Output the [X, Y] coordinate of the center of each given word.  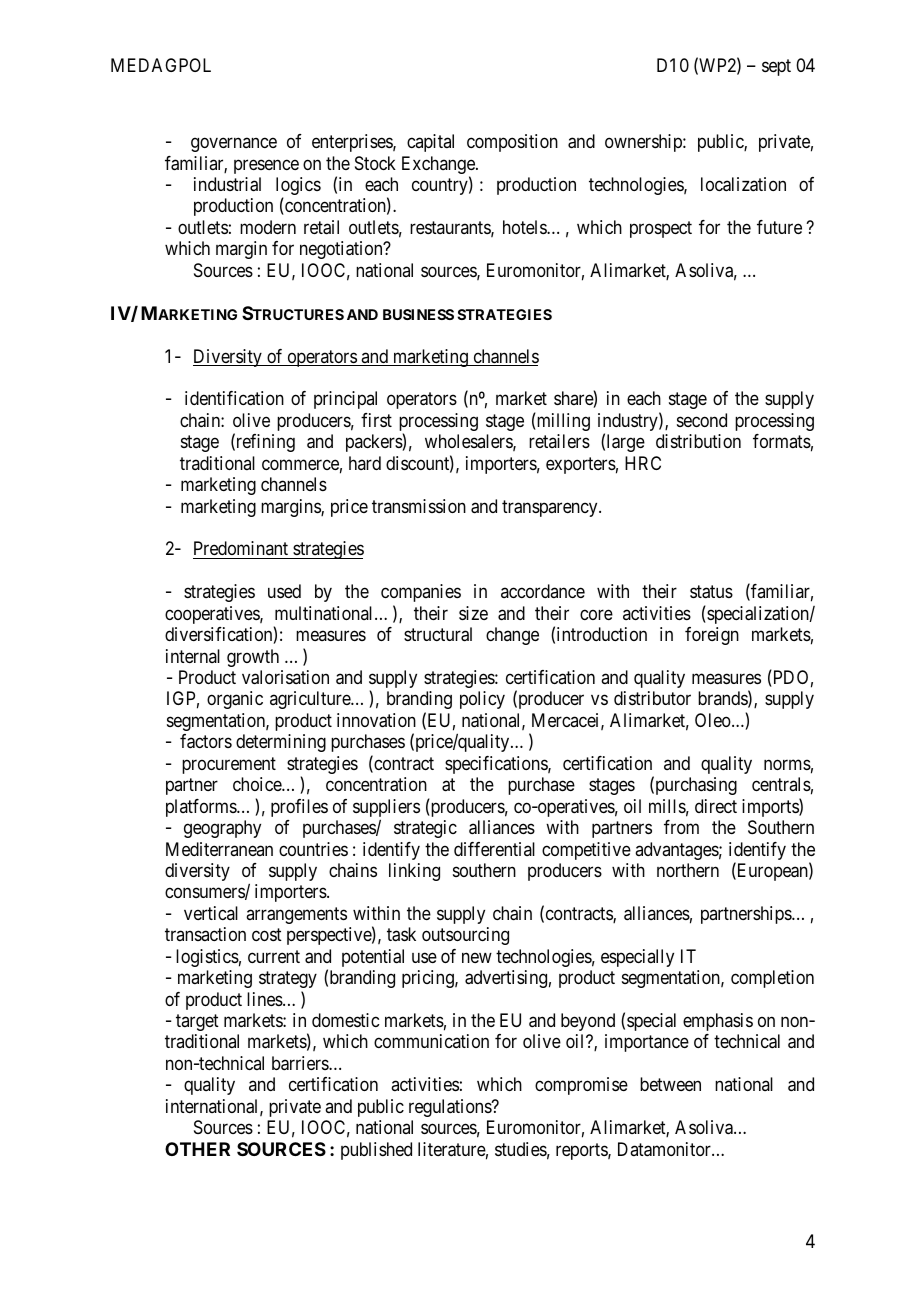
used [284, 591]
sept [776, 67]
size [473, 613]
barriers [301, 1063]
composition [512, 143]
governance [234, 145]
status [711, 592]
